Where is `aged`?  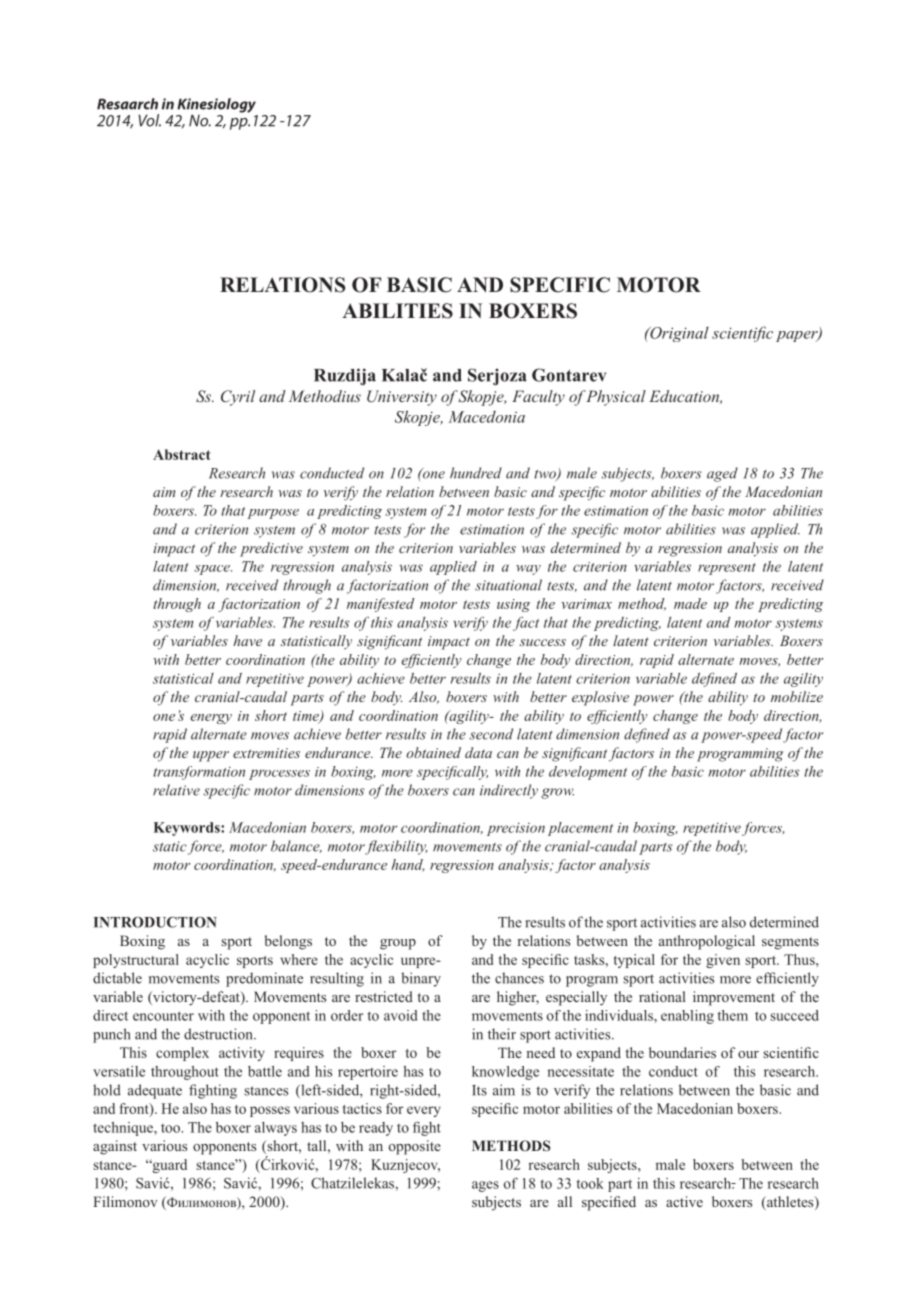 aged is located at coordinates (722, 474).
